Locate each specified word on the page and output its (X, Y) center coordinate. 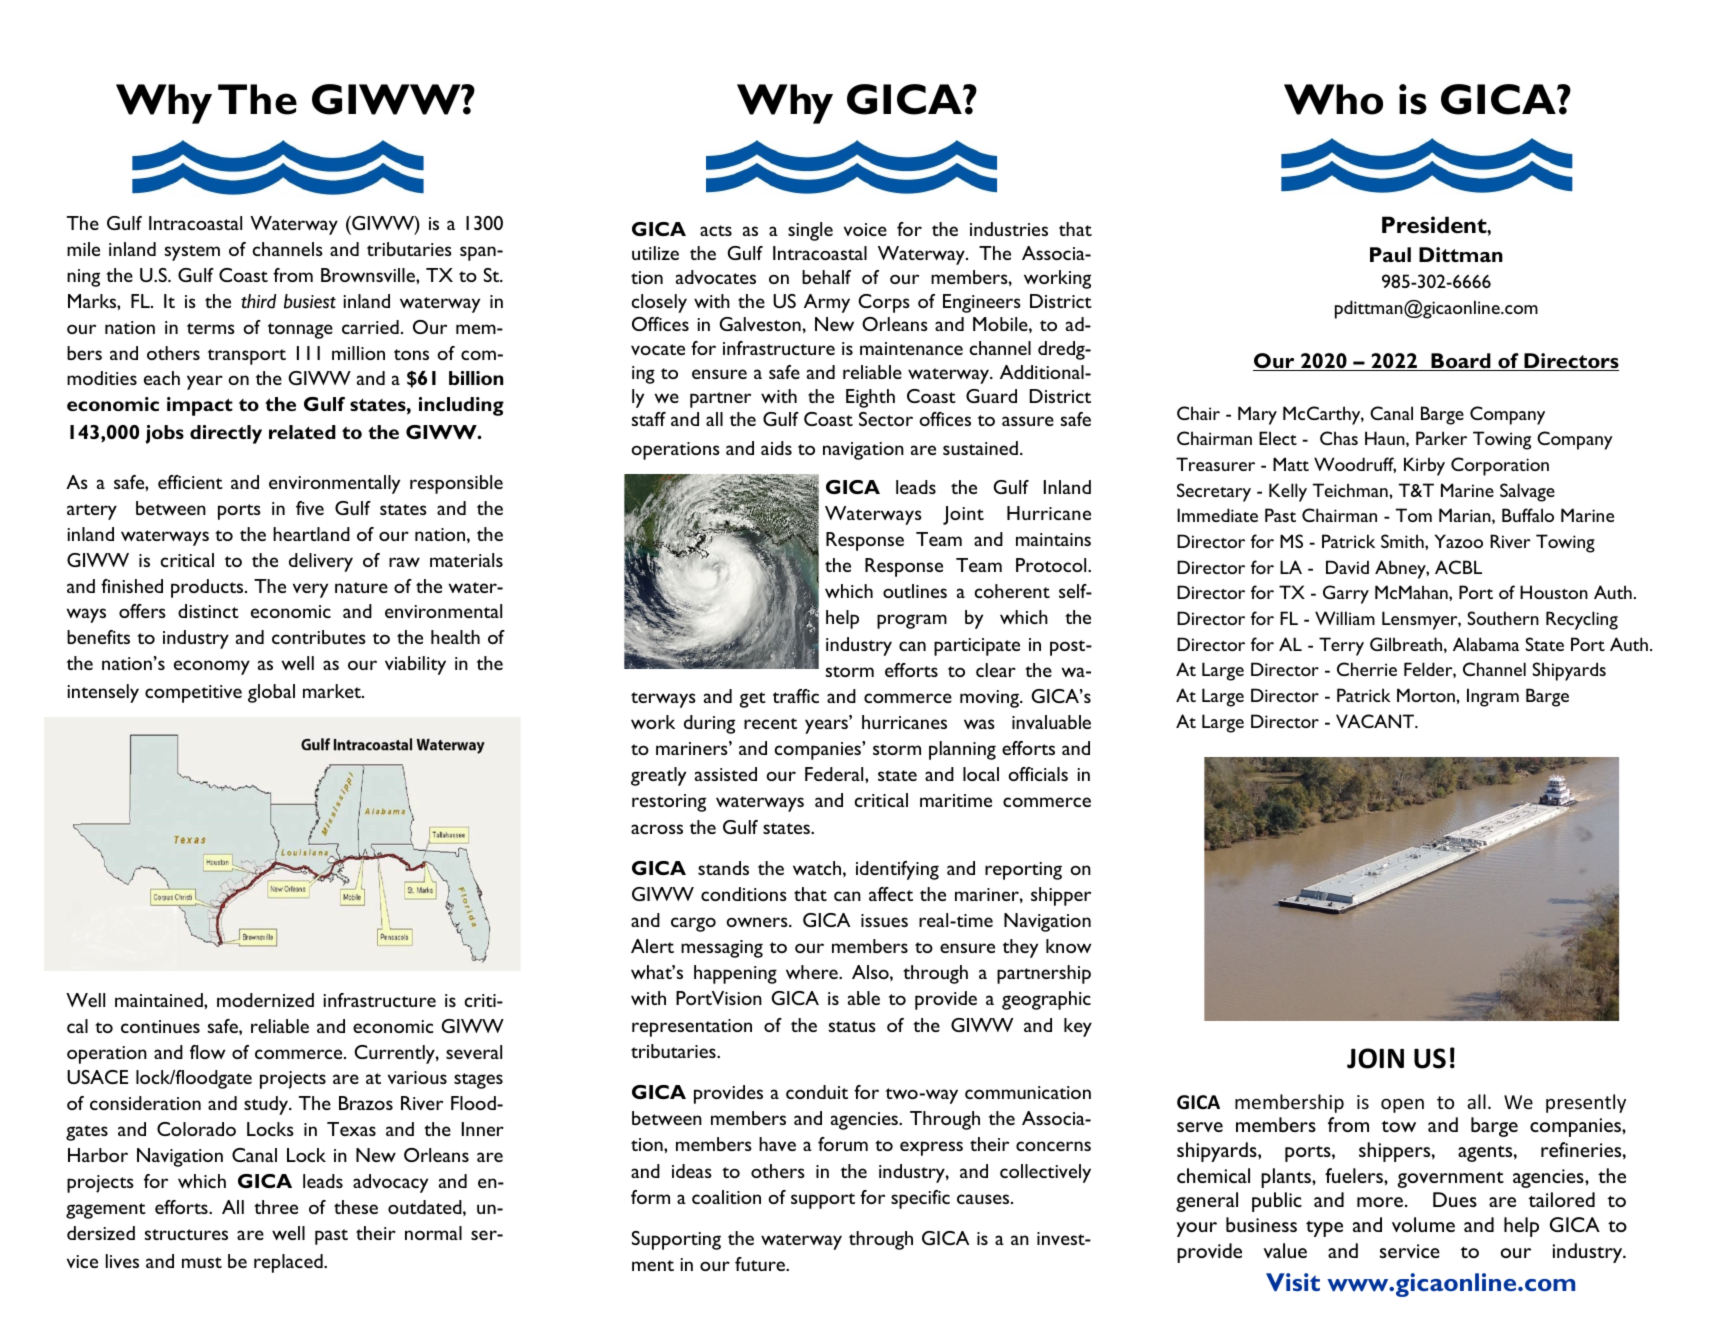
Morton (1426, 695)
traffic (796, 696)
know (1068, 946)
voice (865, 229)
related (302, 432)
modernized (265, 1000)
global (271, 693)
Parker (1441, 438)
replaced (289, 1263)
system (192, 253)
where (813, 972)
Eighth (870, 398)
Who (1333, 99)
